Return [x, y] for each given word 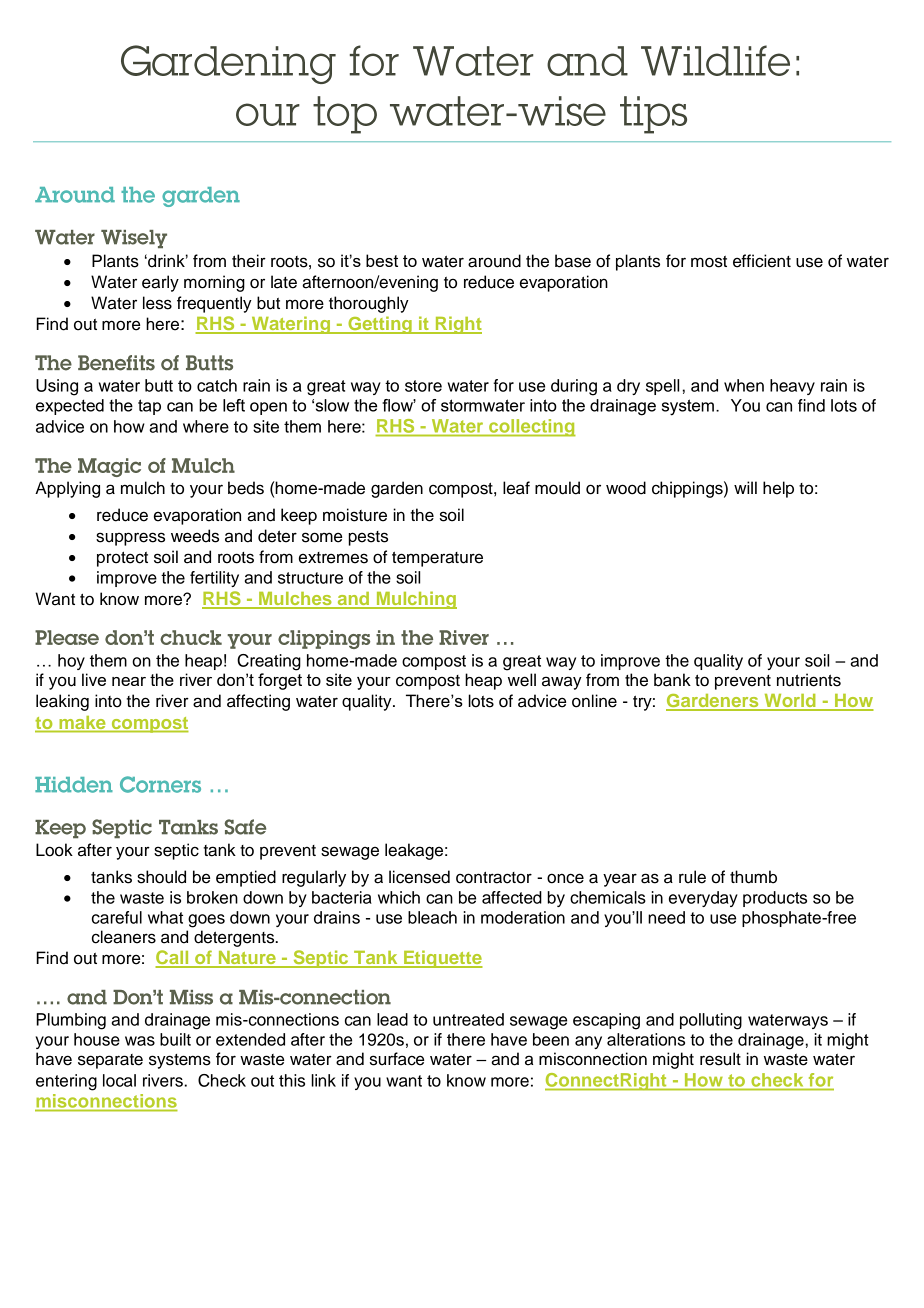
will [745, 487]
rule [692, 877]
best [382, 260]
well [522, 680]
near [129, 681]
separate [110, 1061]
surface [397, 1059]
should [161, 877]
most [709, 262]
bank [672, 680]
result [720, 1059]
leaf [516, 488]
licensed [419, 877]
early [160, 283]
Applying [67, 489]
